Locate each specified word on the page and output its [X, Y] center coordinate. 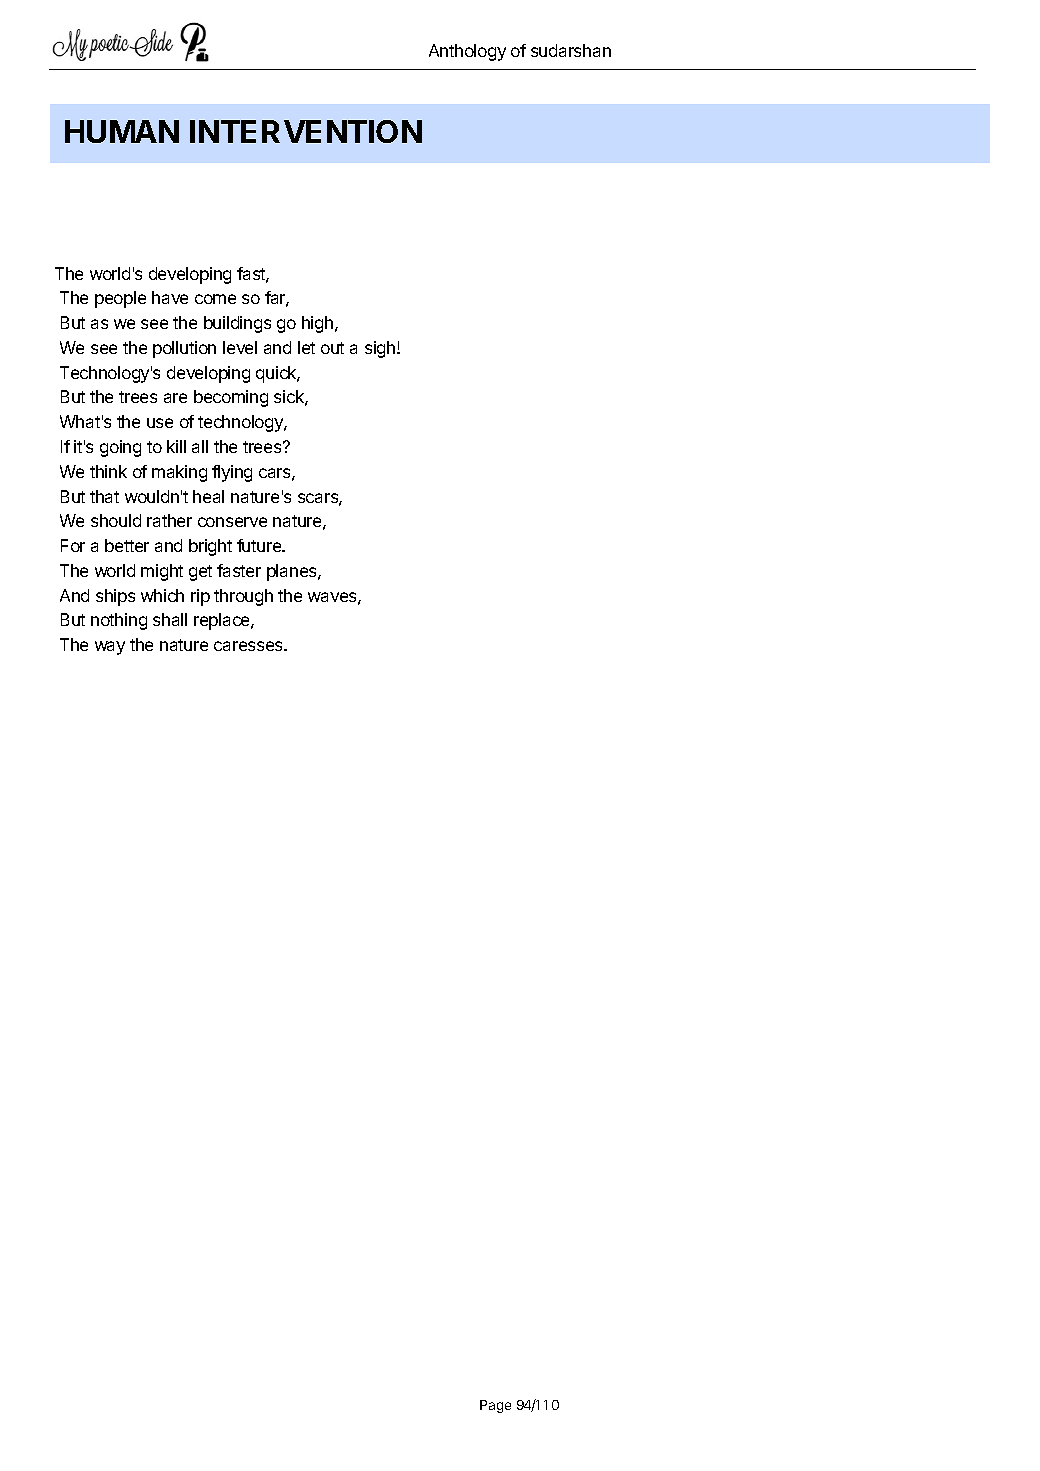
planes [293, 572]
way [110, 648]
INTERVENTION [306, 131]
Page [495, 1406]
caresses [249, 646]
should [116, 520]
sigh [381, 349]
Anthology [467, 52]
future [260, 545]
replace [223, 621]
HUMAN [122, 131]
